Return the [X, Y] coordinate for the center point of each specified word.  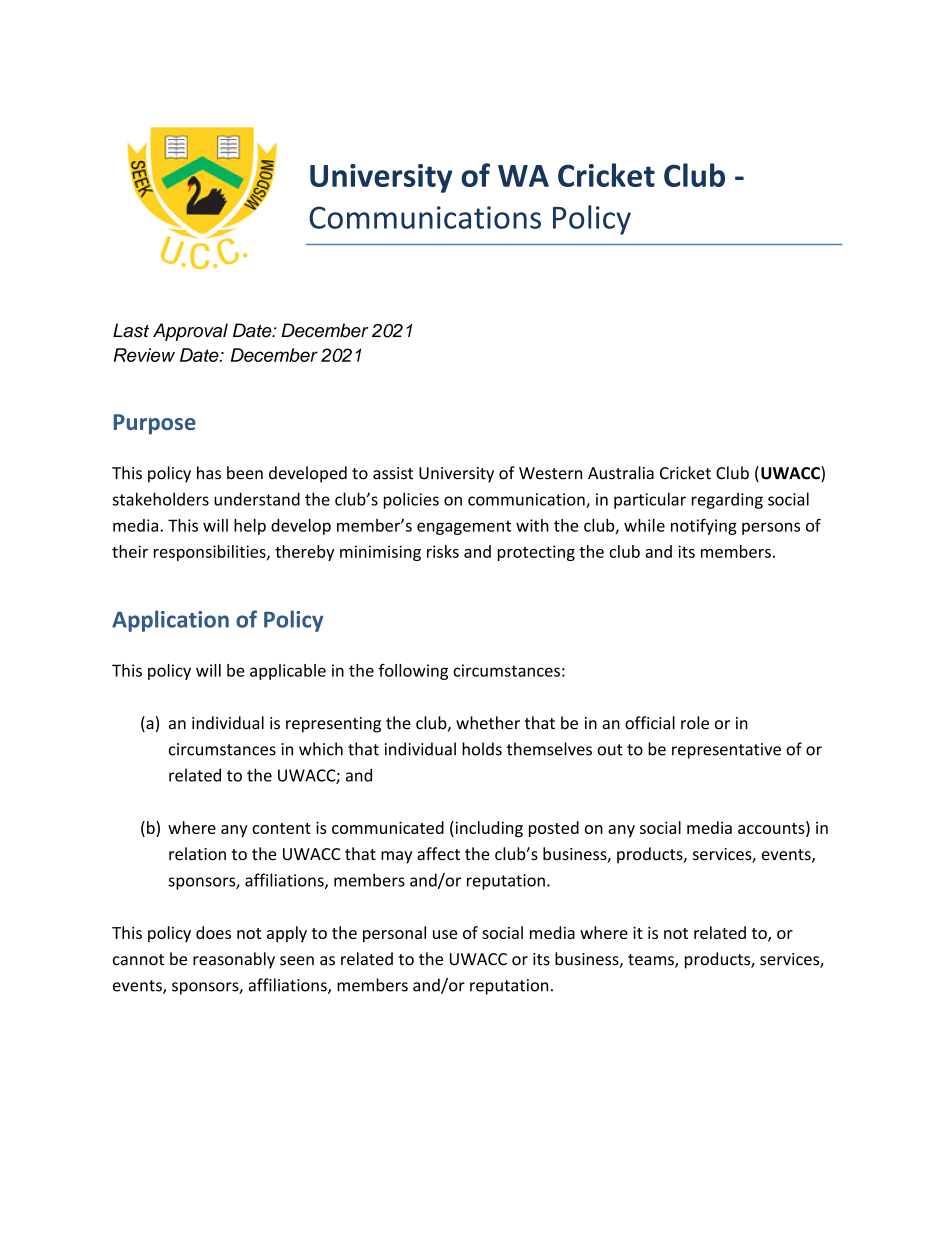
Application [170, 621]
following [413, 672]
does [213, 932]
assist [393, 473]
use [445, 934]
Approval [190, 332]
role [695, 723]
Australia [621, 473]
